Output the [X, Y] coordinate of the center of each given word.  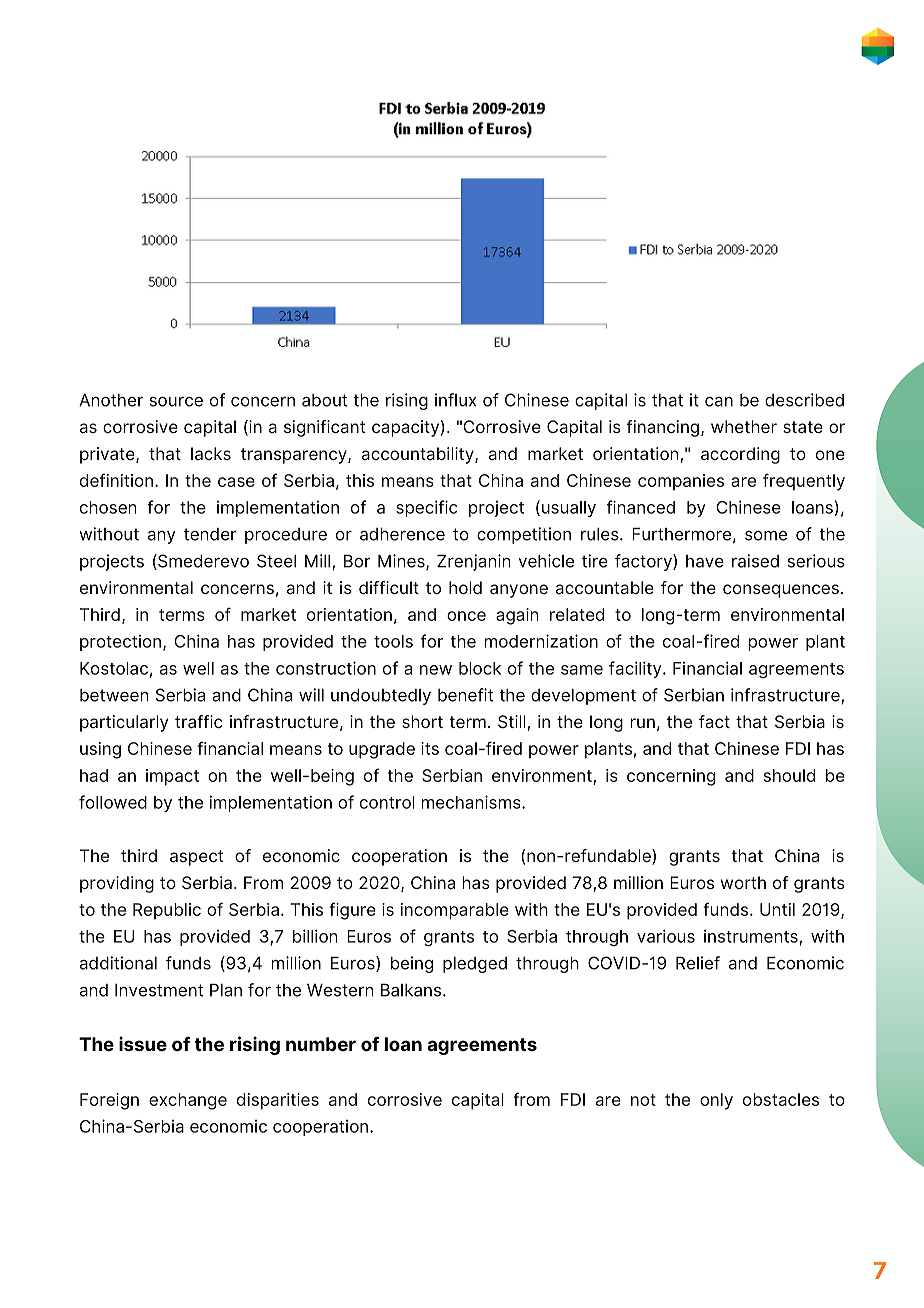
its [430, 748]
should [789, 775]
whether [744, 426]
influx [455, 400]
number [321, 1044]
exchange [188, 1101]
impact [172, 777]
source [176, 402]
